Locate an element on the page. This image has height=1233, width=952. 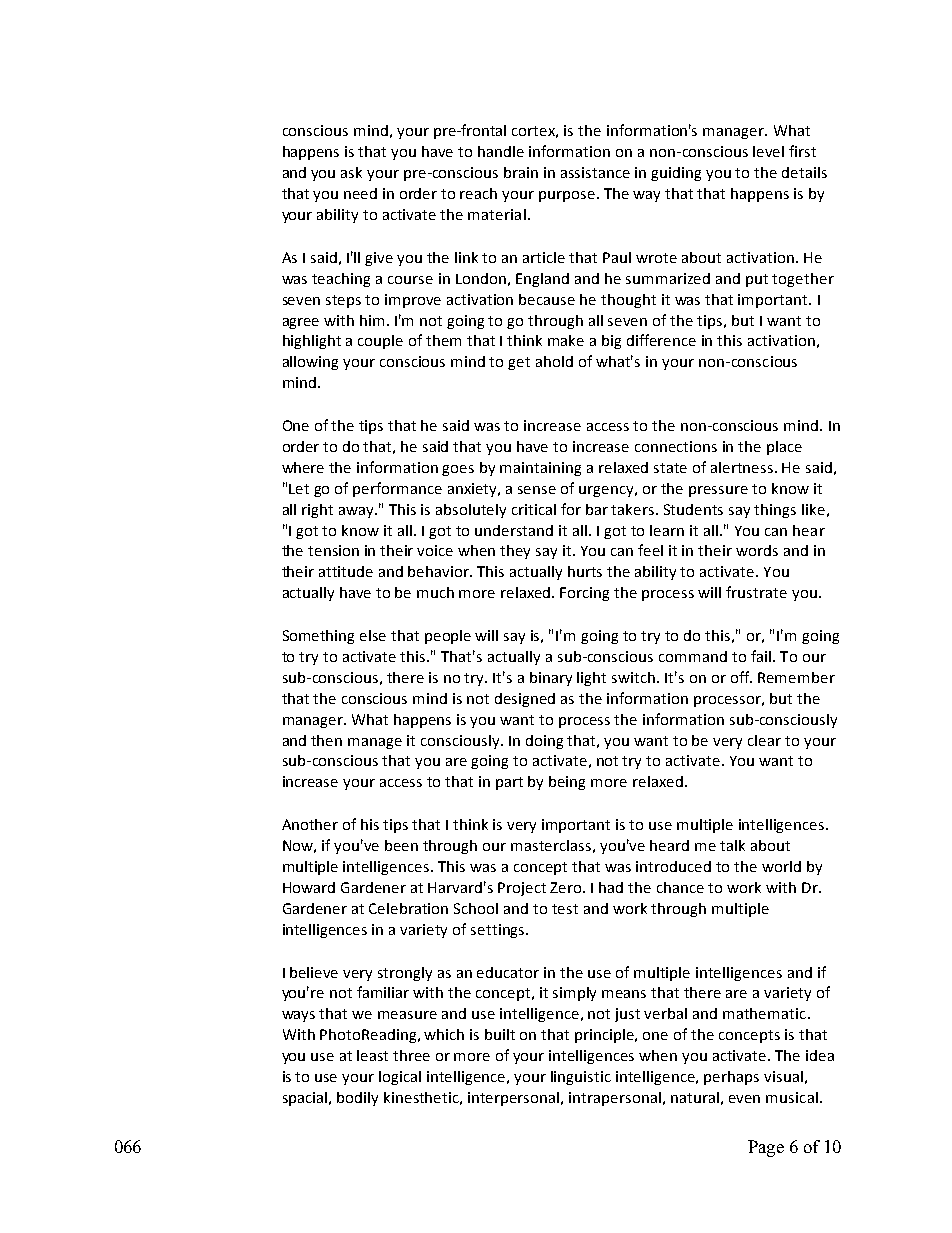
bodily is located at coordinates (357, 1099).
